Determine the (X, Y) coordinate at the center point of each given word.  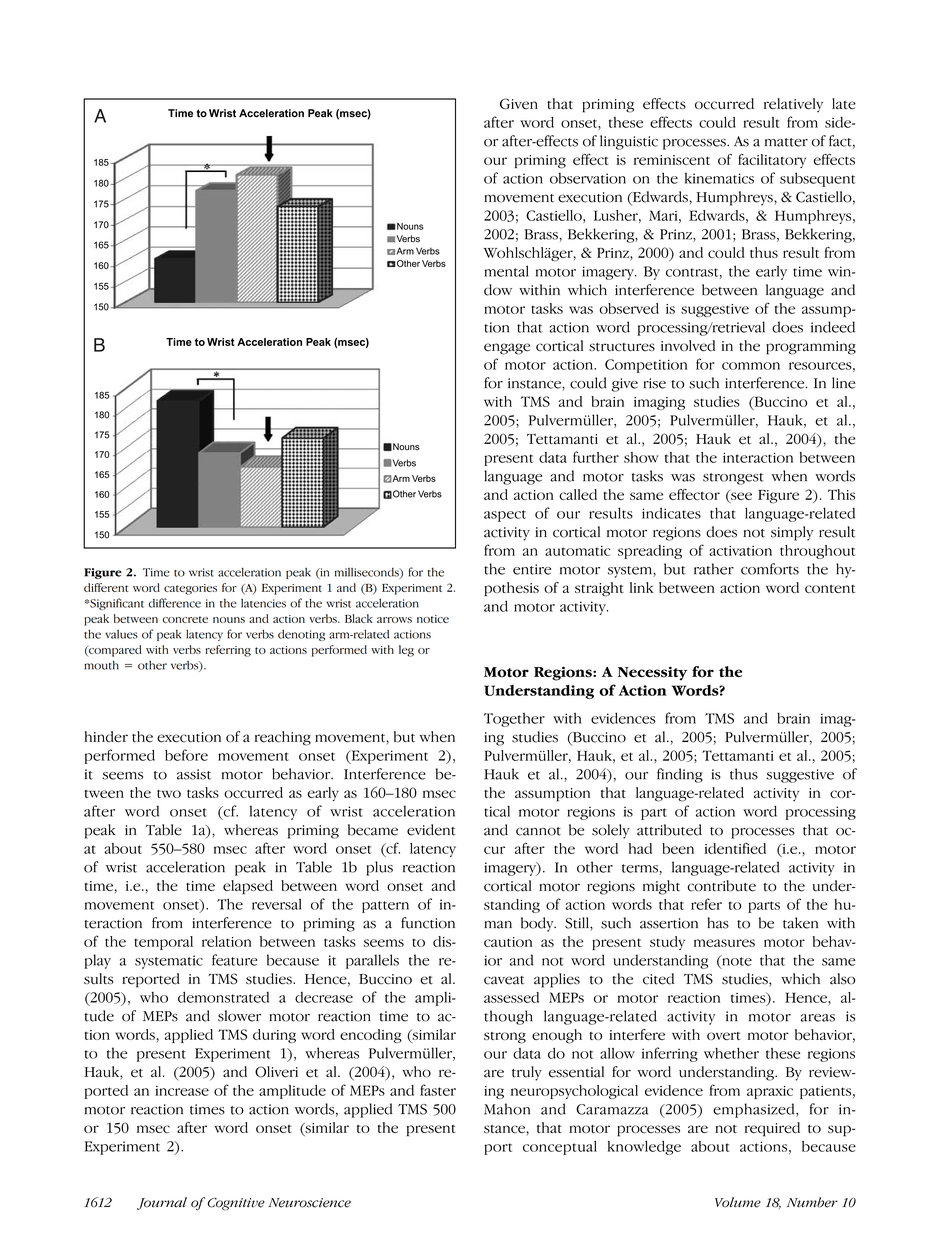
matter (786, 142)
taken (800, 923)
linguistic (629, 142)
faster (438, 1090)
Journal (162, 1203)
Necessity (652, 673)
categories (190, 589)
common (751, 366)
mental (506, 271)
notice (433, 619)
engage (507, 349)
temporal (163, 943)
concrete (185, 619)
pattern (385, 907)
